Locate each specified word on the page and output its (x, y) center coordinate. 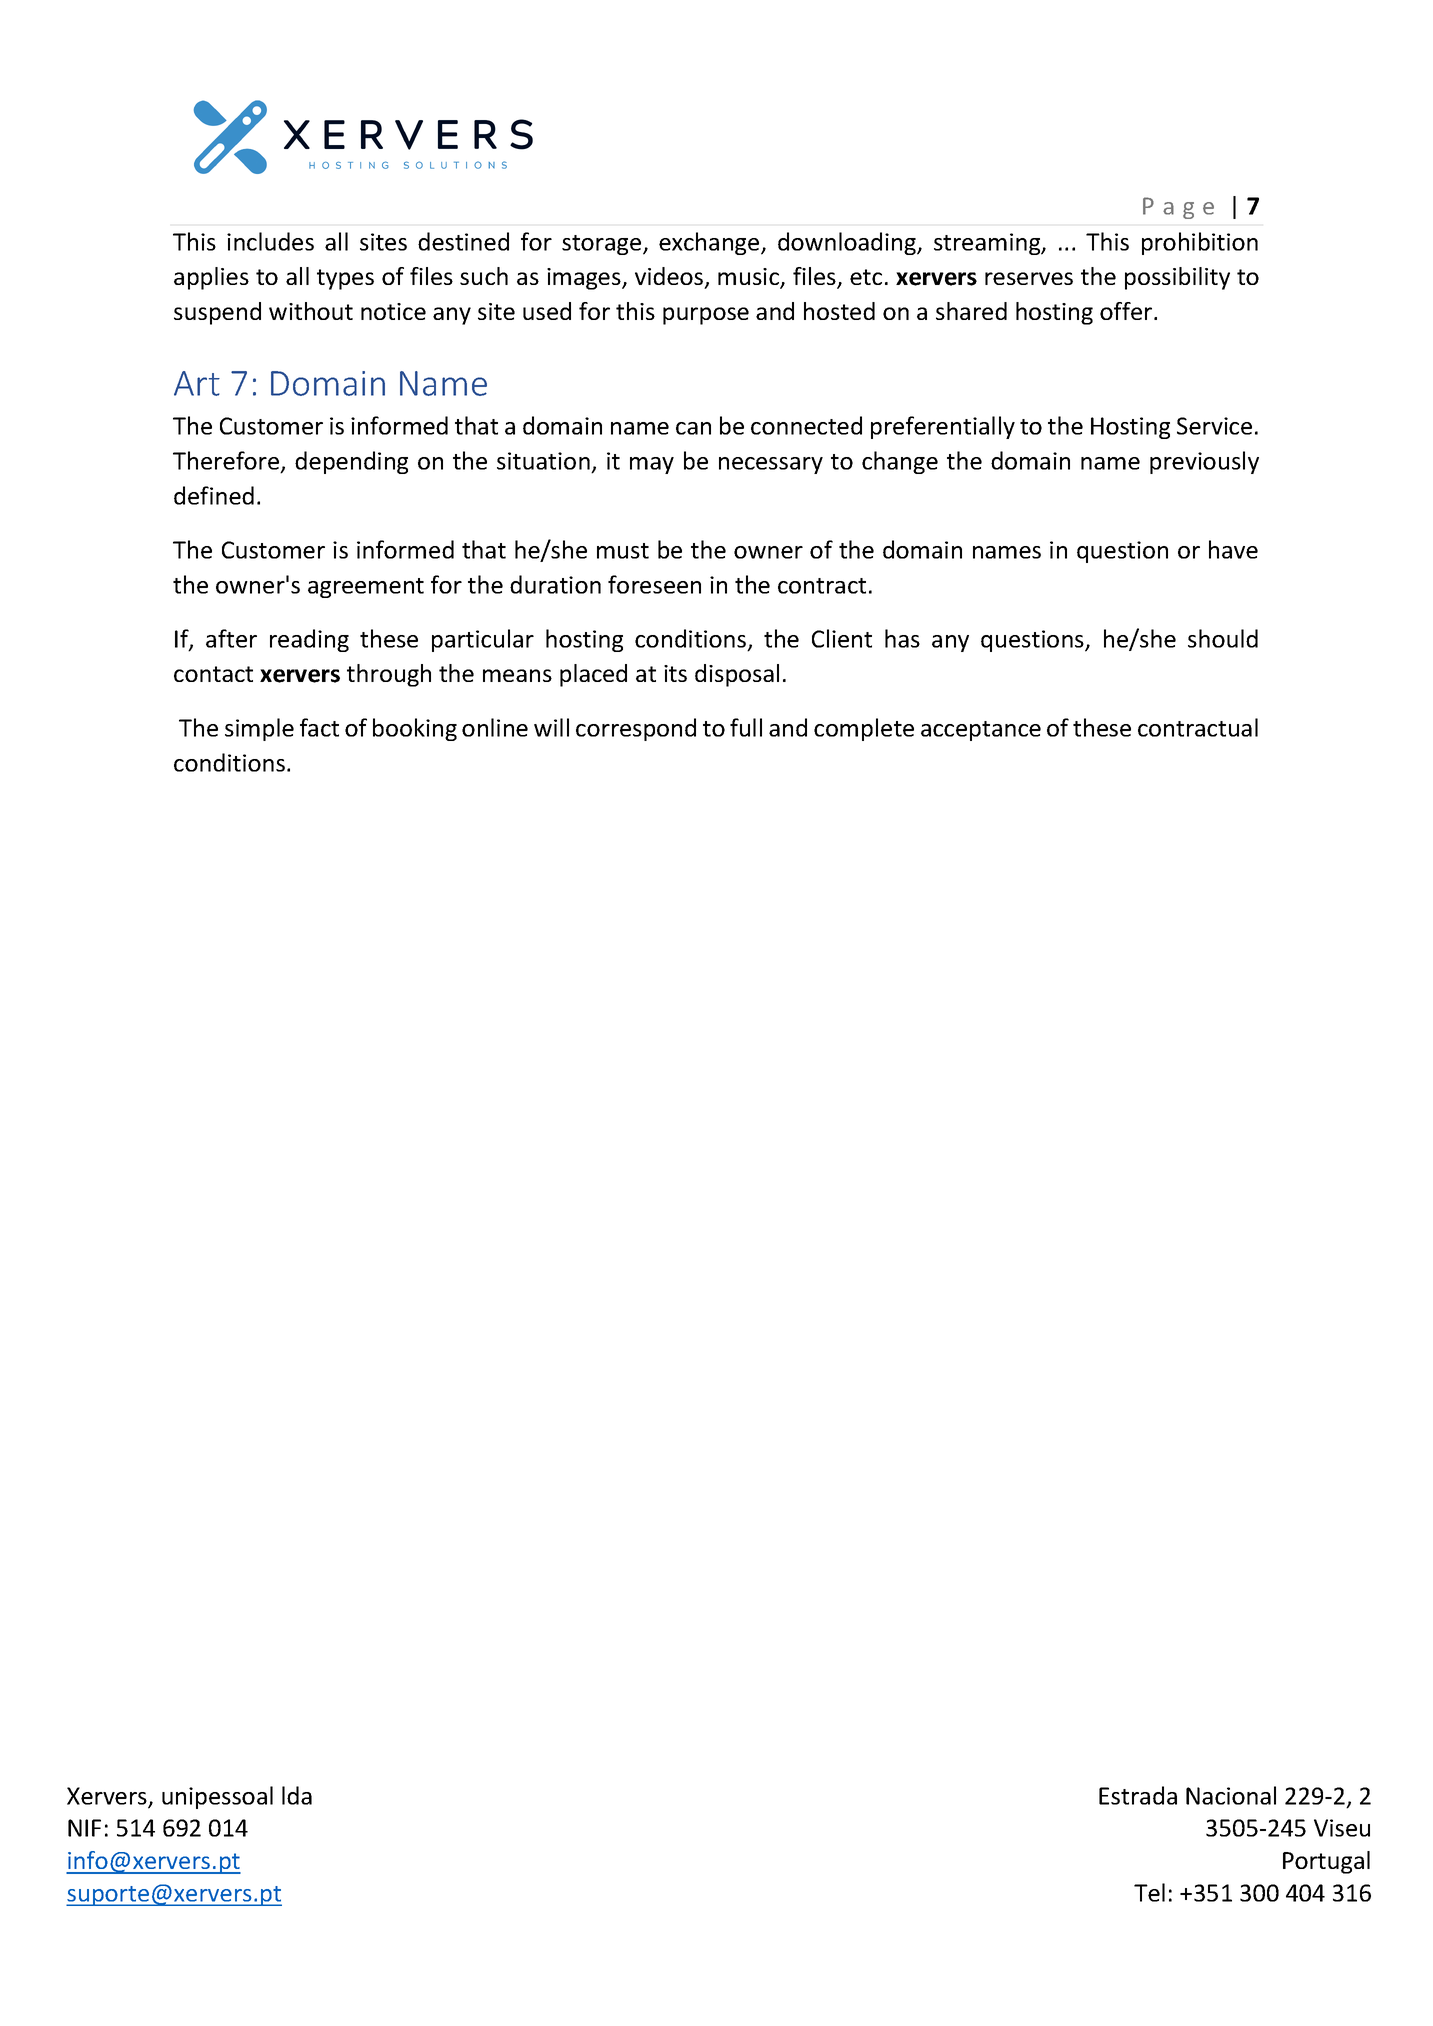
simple (259, 729)
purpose (706, 316)
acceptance (981, 731)
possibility (1177, 278)
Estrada (1138, 1795)
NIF (84, 1828)
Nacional (1231, 1795)
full (746, 727)
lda (297, 1795)
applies (211, 278)
